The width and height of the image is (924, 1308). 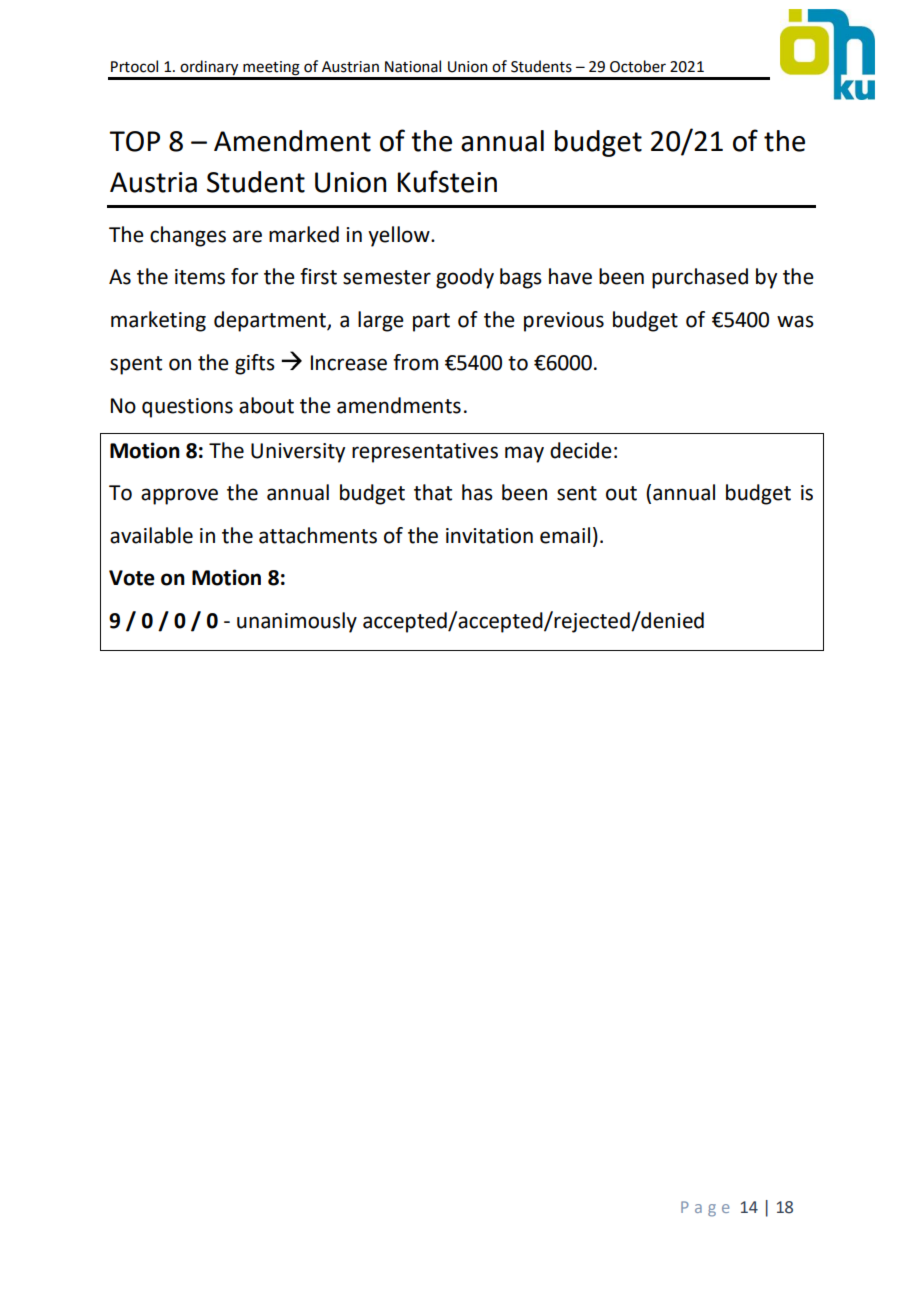 I want to click on October, so click(x=638, y=66).
